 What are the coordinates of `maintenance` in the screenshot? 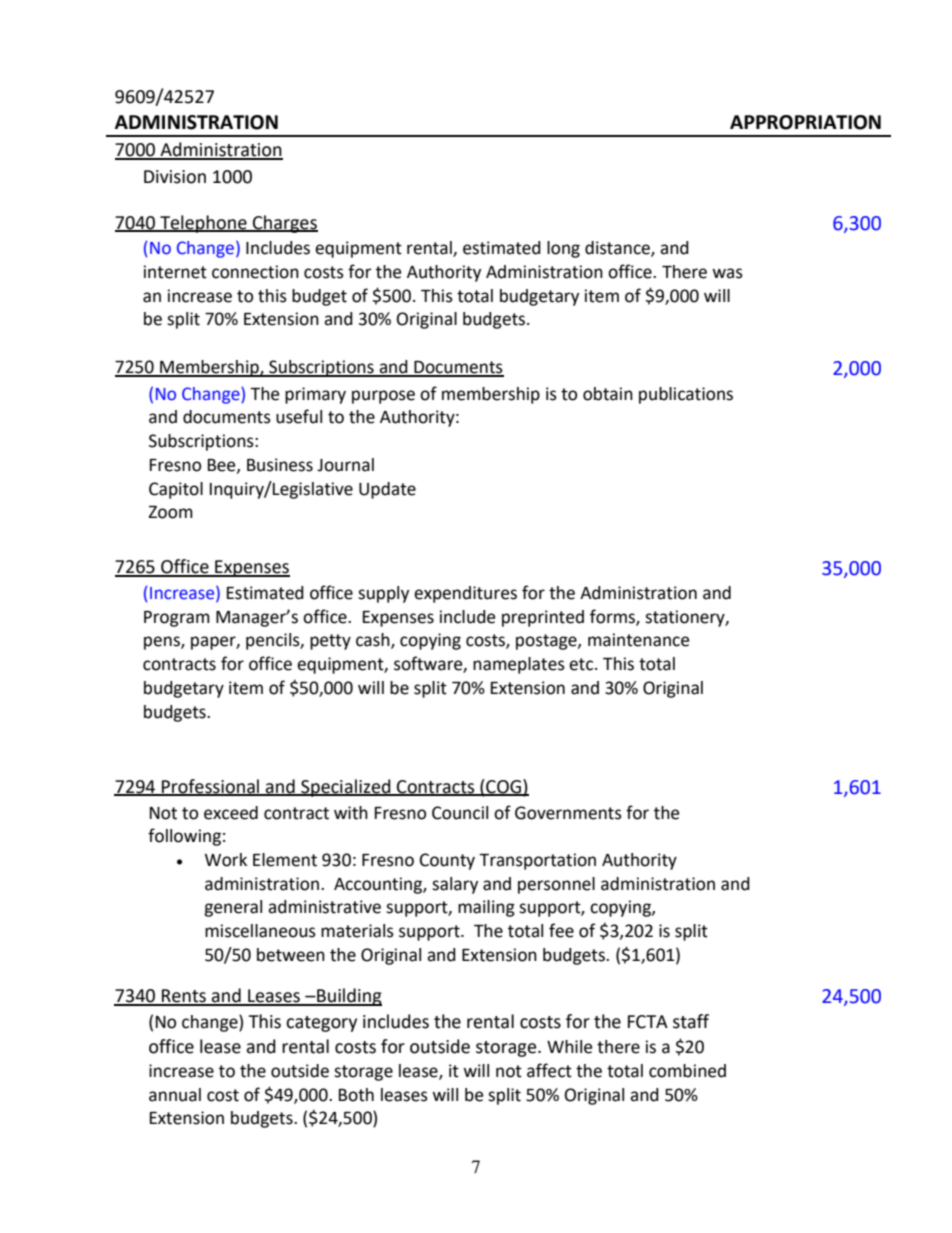 It's located at (638, 640).
